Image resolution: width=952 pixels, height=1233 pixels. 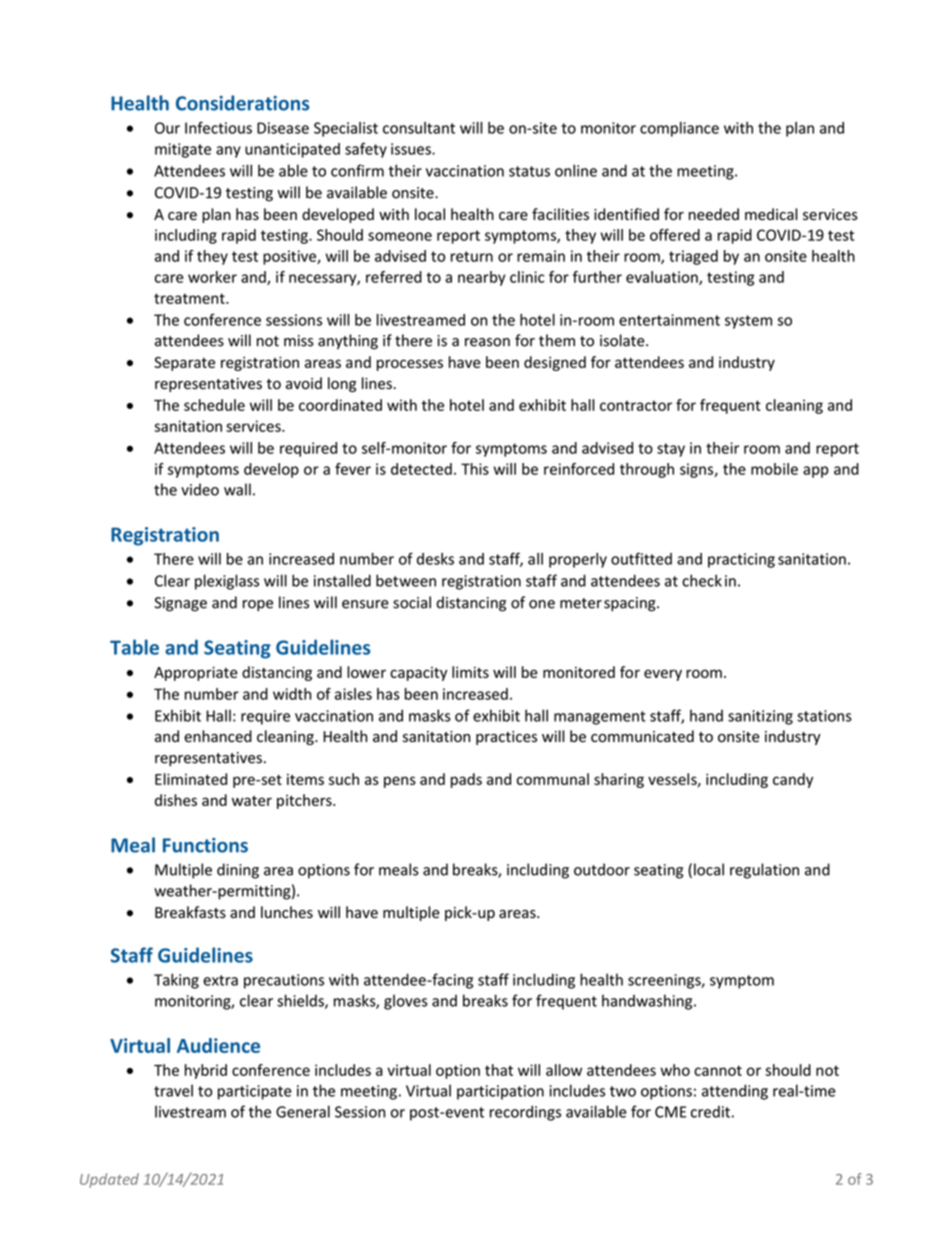 What do you see at coordinates (602, 869) in the screenshot?
I see `outdoor` at bounding box center [602, 869].
